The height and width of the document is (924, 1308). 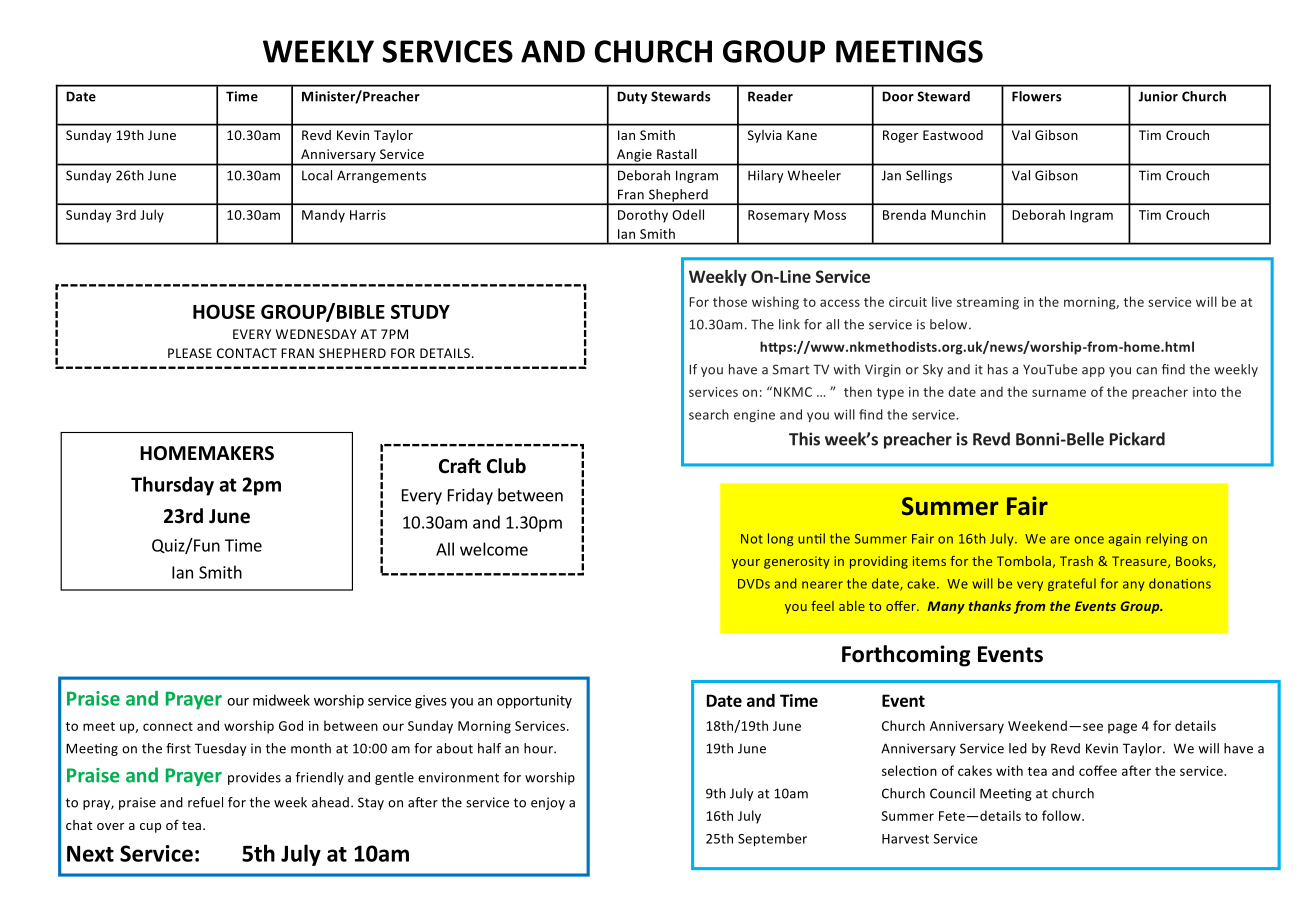 I want to click on Smart, so click(x=791, y=369).
